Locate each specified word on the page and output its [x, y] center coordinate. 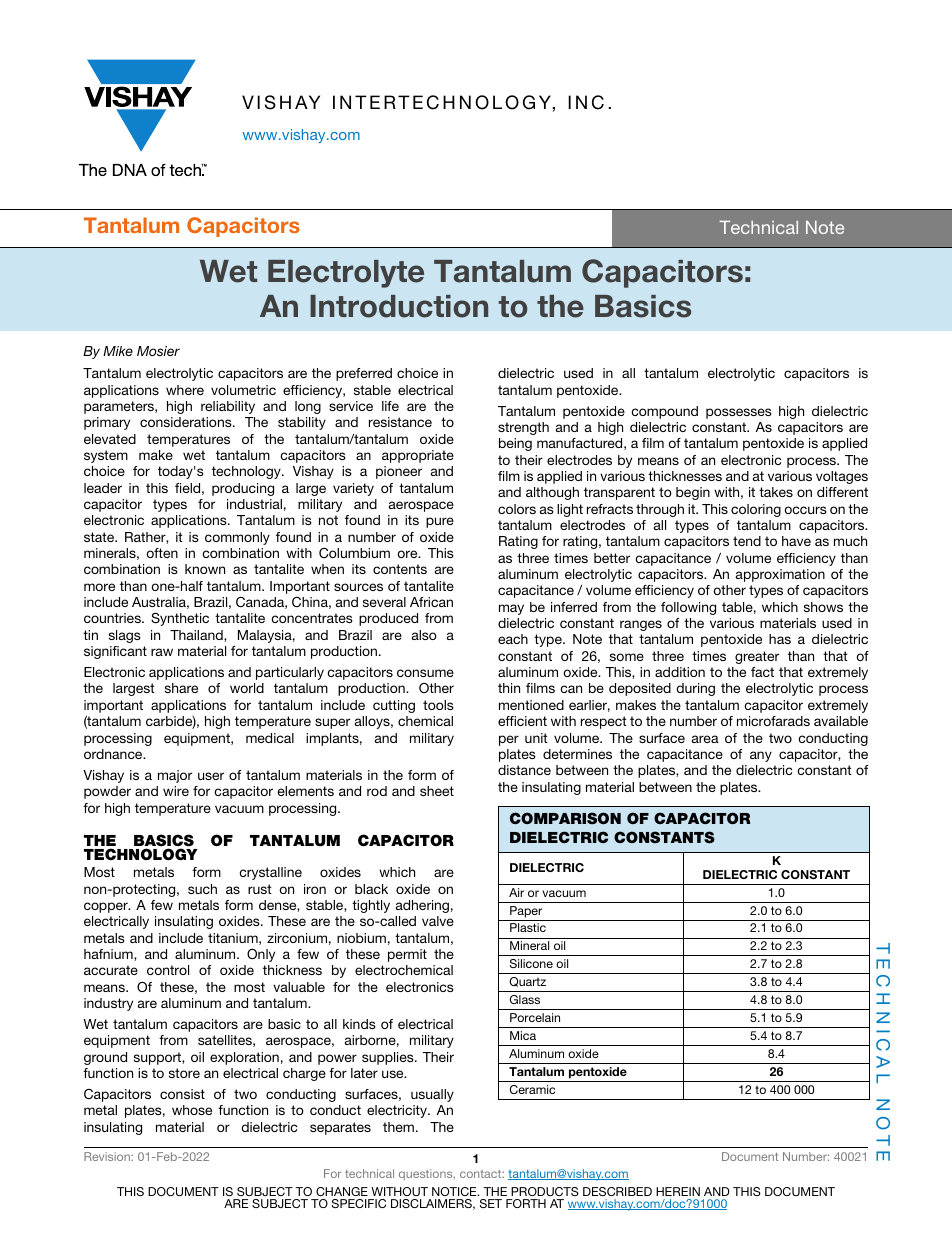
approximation [780, 575]
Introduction [399, 306]
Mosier [158, 351]
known [205, 569]
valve [438, 921]
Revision [108, 1156]
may [511, 609]
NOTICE [455, 1191]
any [761, 756]
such [202, 889]
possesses [739, 413]
